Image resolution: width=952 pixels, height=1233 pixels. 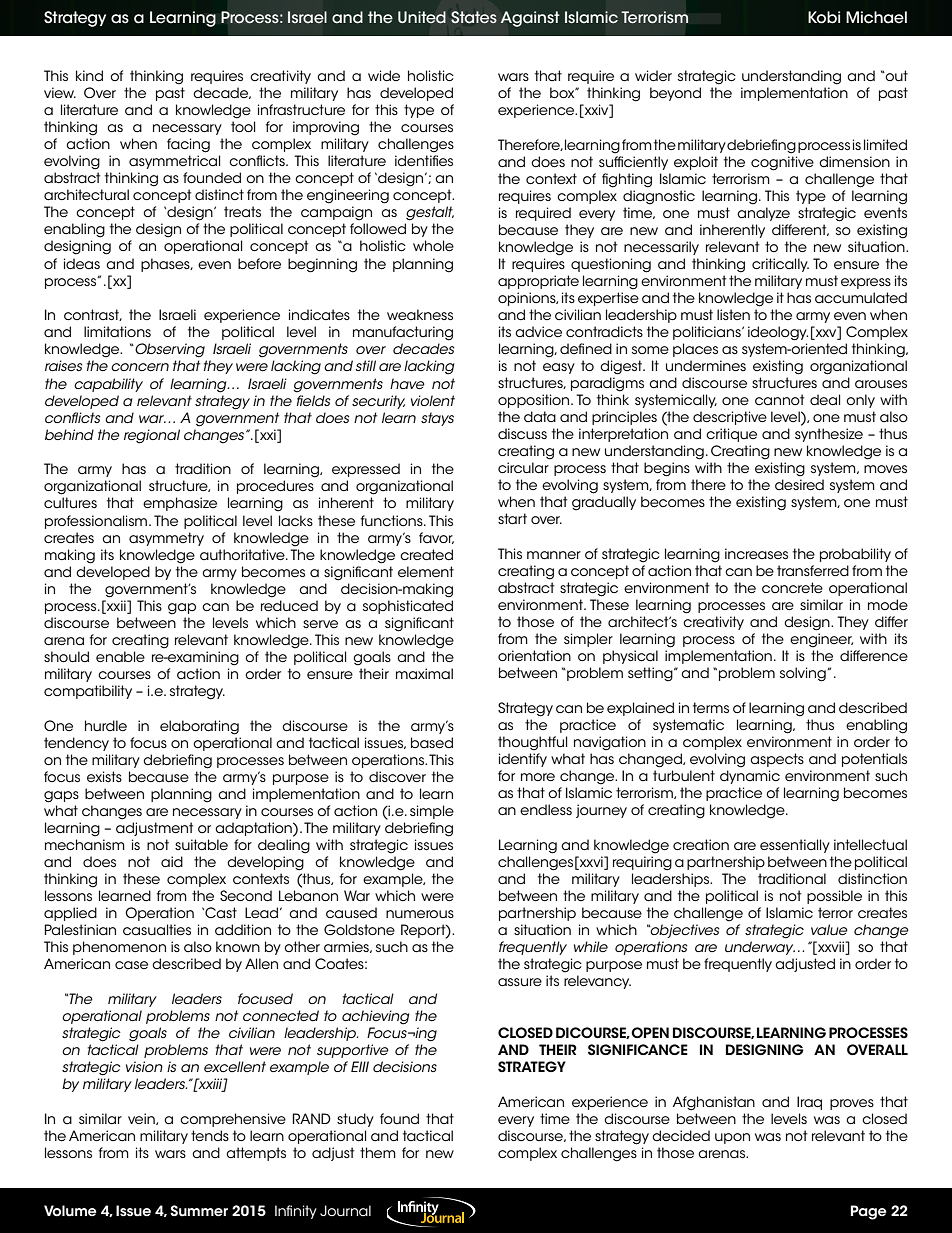 I want to click on States, so click(x=474, y=17).
